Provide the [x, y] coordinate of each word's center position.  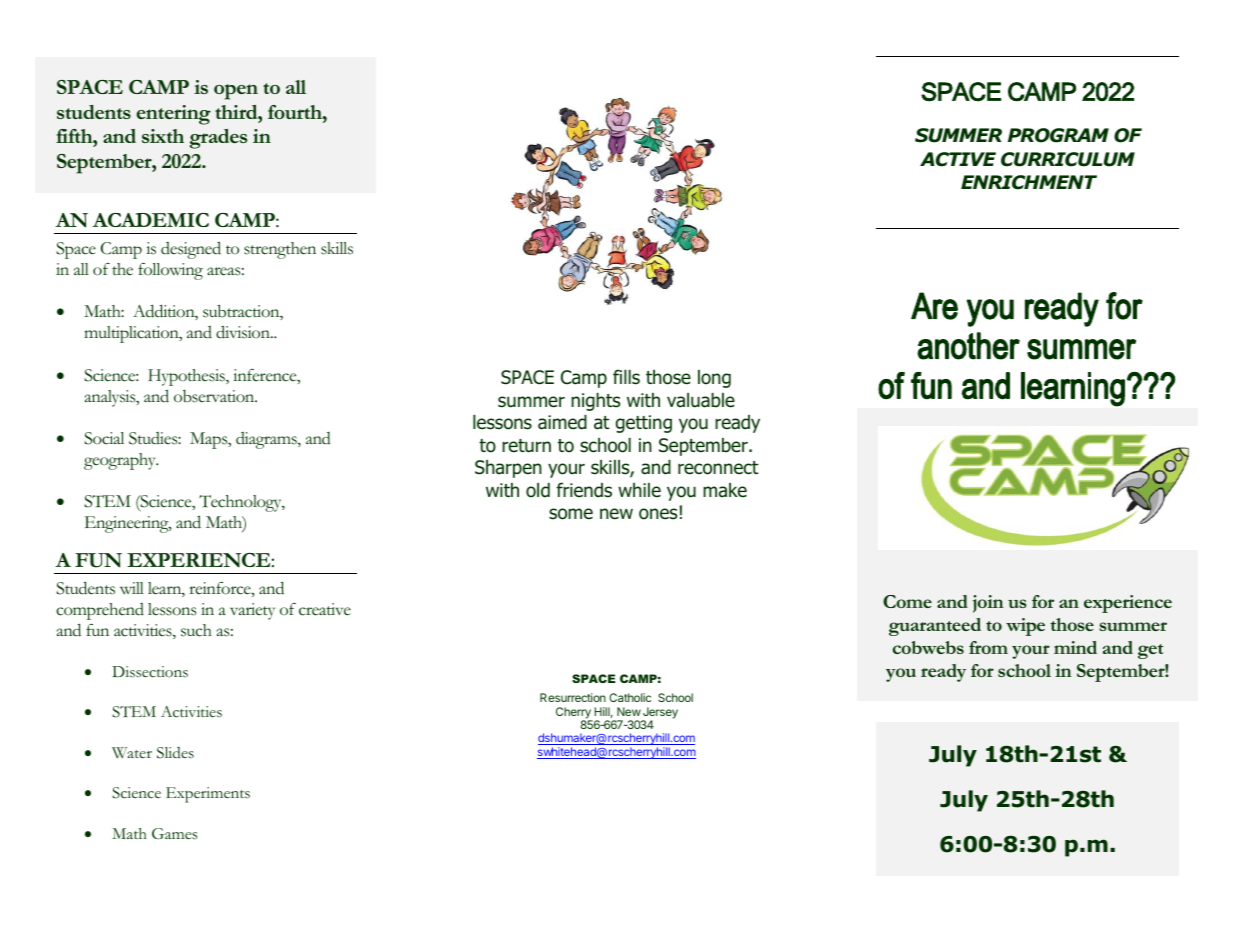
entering [174, 115]
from [988, 647]
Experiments [208, 795]
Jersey [660, 714]
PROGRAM [1058, 135]
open [236, 92]
